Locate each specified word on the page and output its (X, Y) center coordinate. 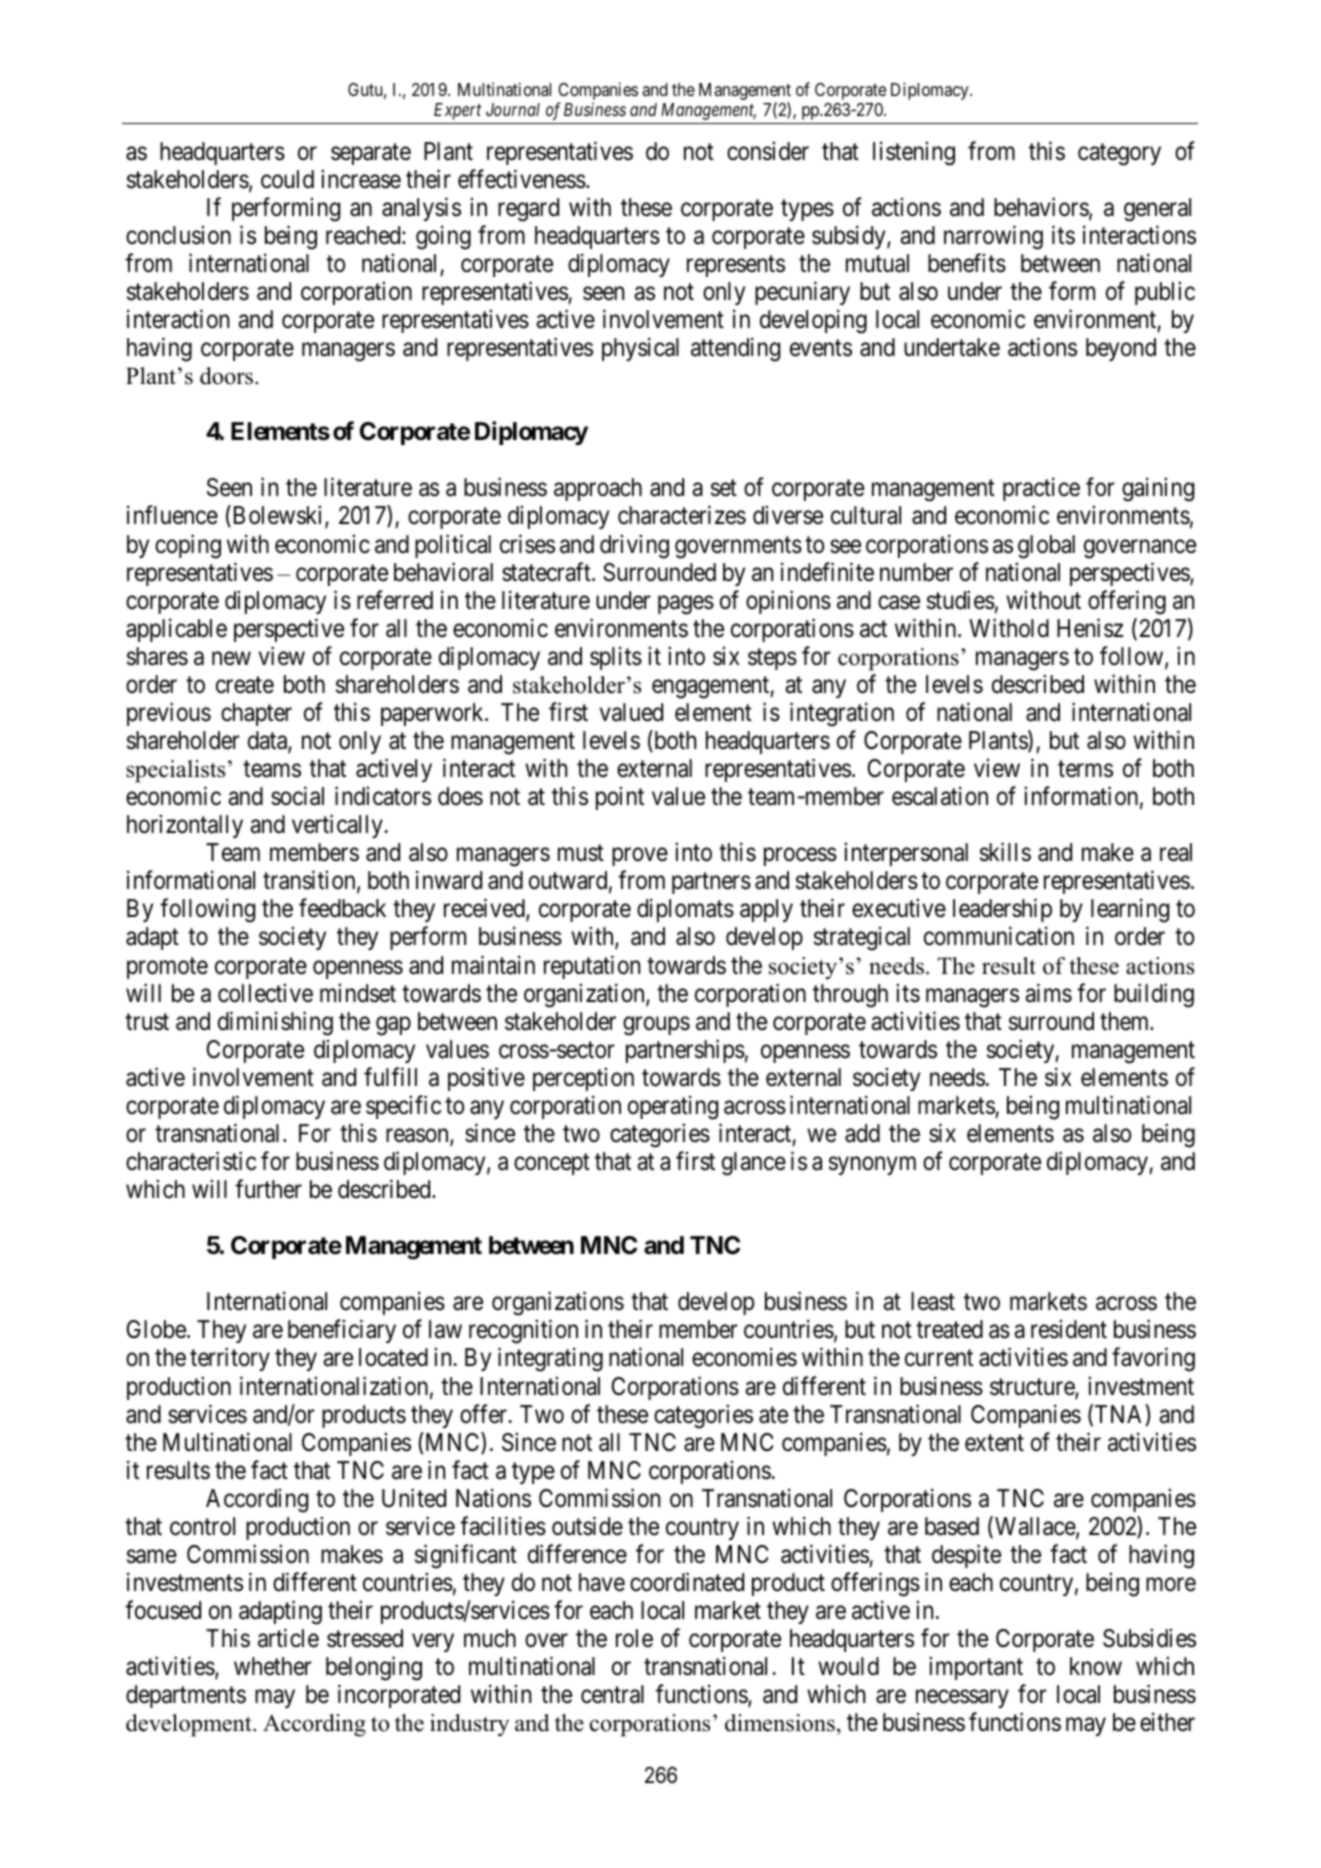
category (1119, 154)
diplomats (685, 910)
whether (273, 1666)
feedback (342, 908)
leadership (1002, 910)
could (287, 179)
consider (768, 151)
